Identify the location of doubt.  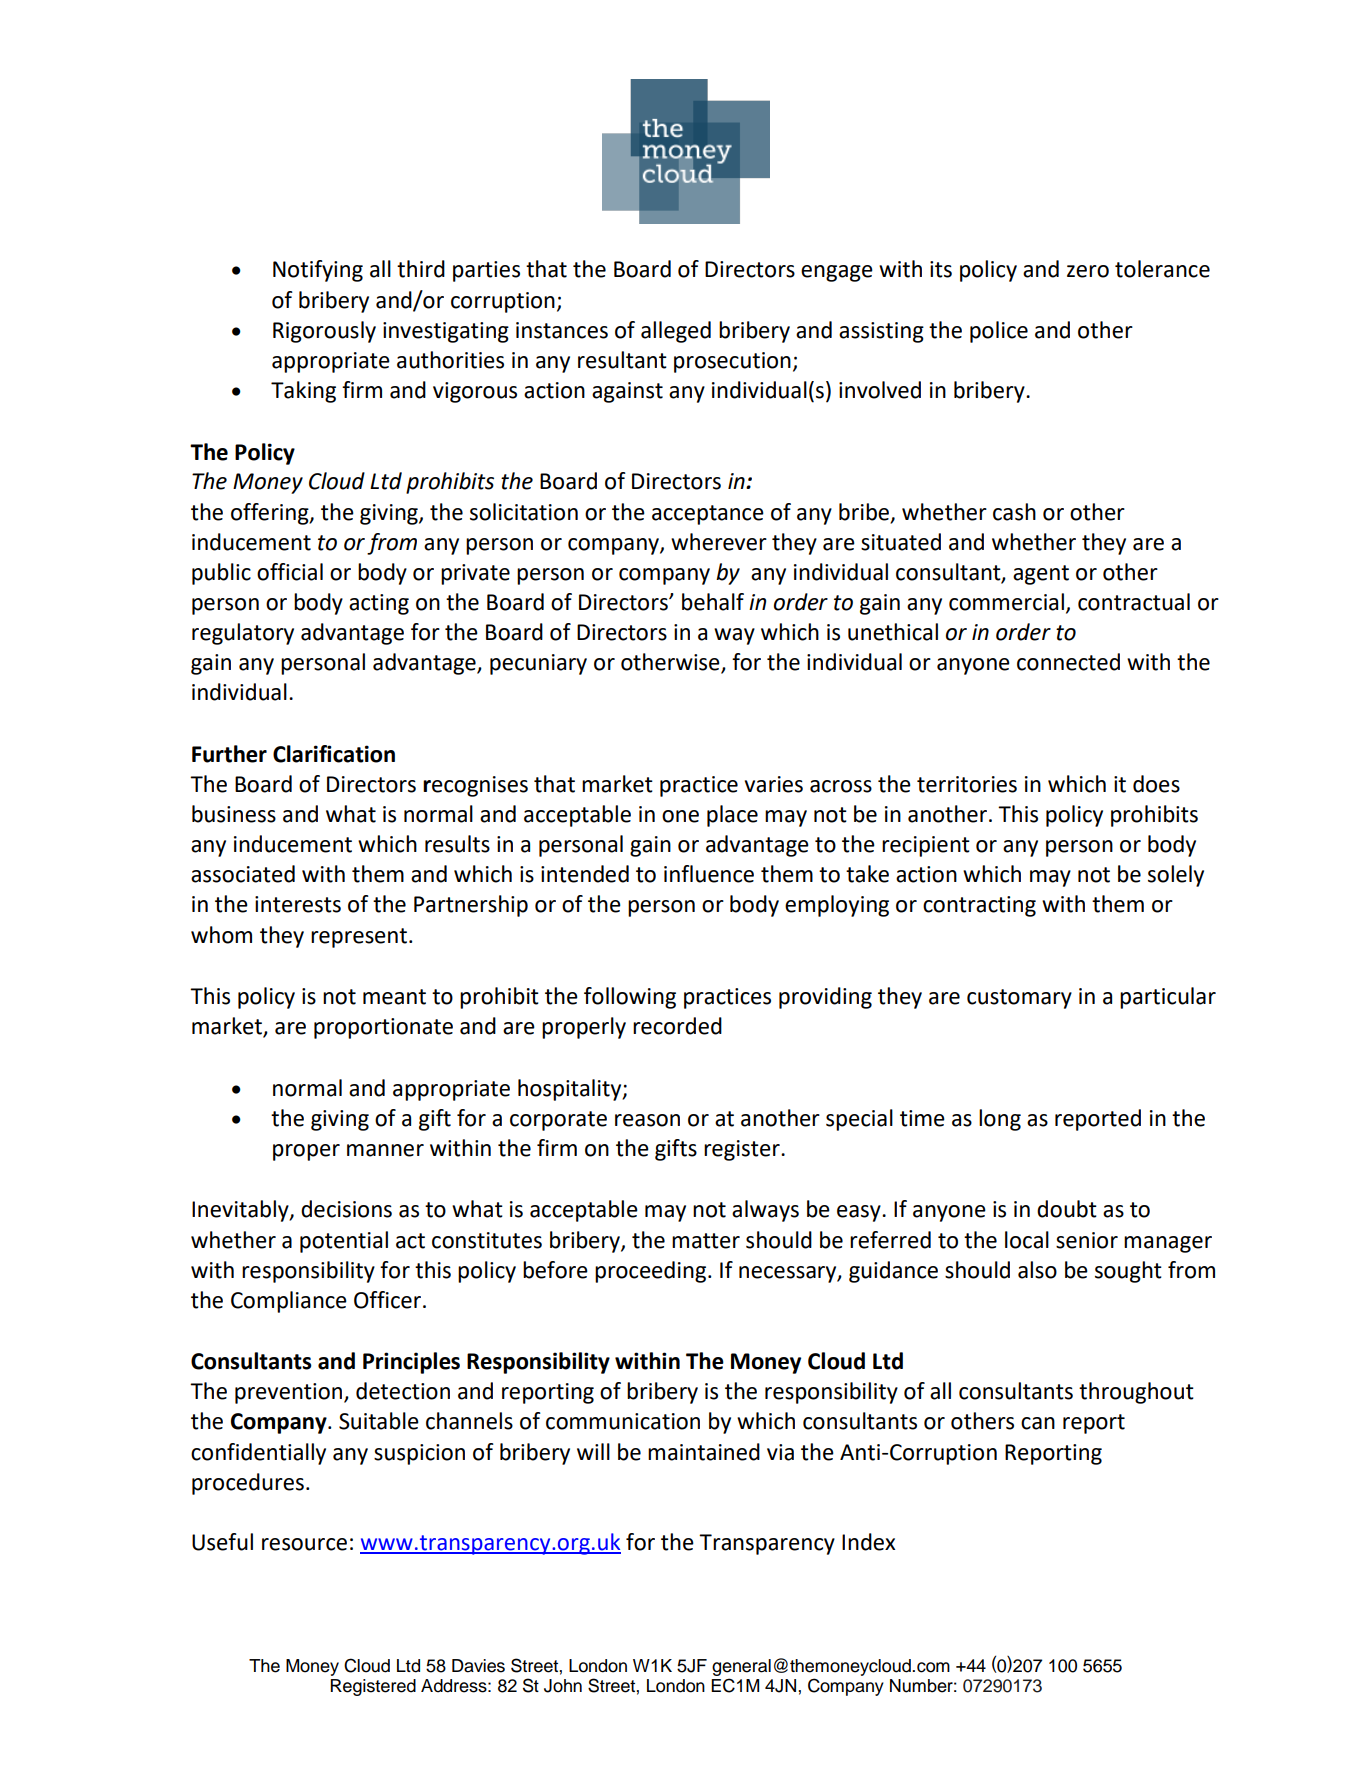
(1067, 1209).
